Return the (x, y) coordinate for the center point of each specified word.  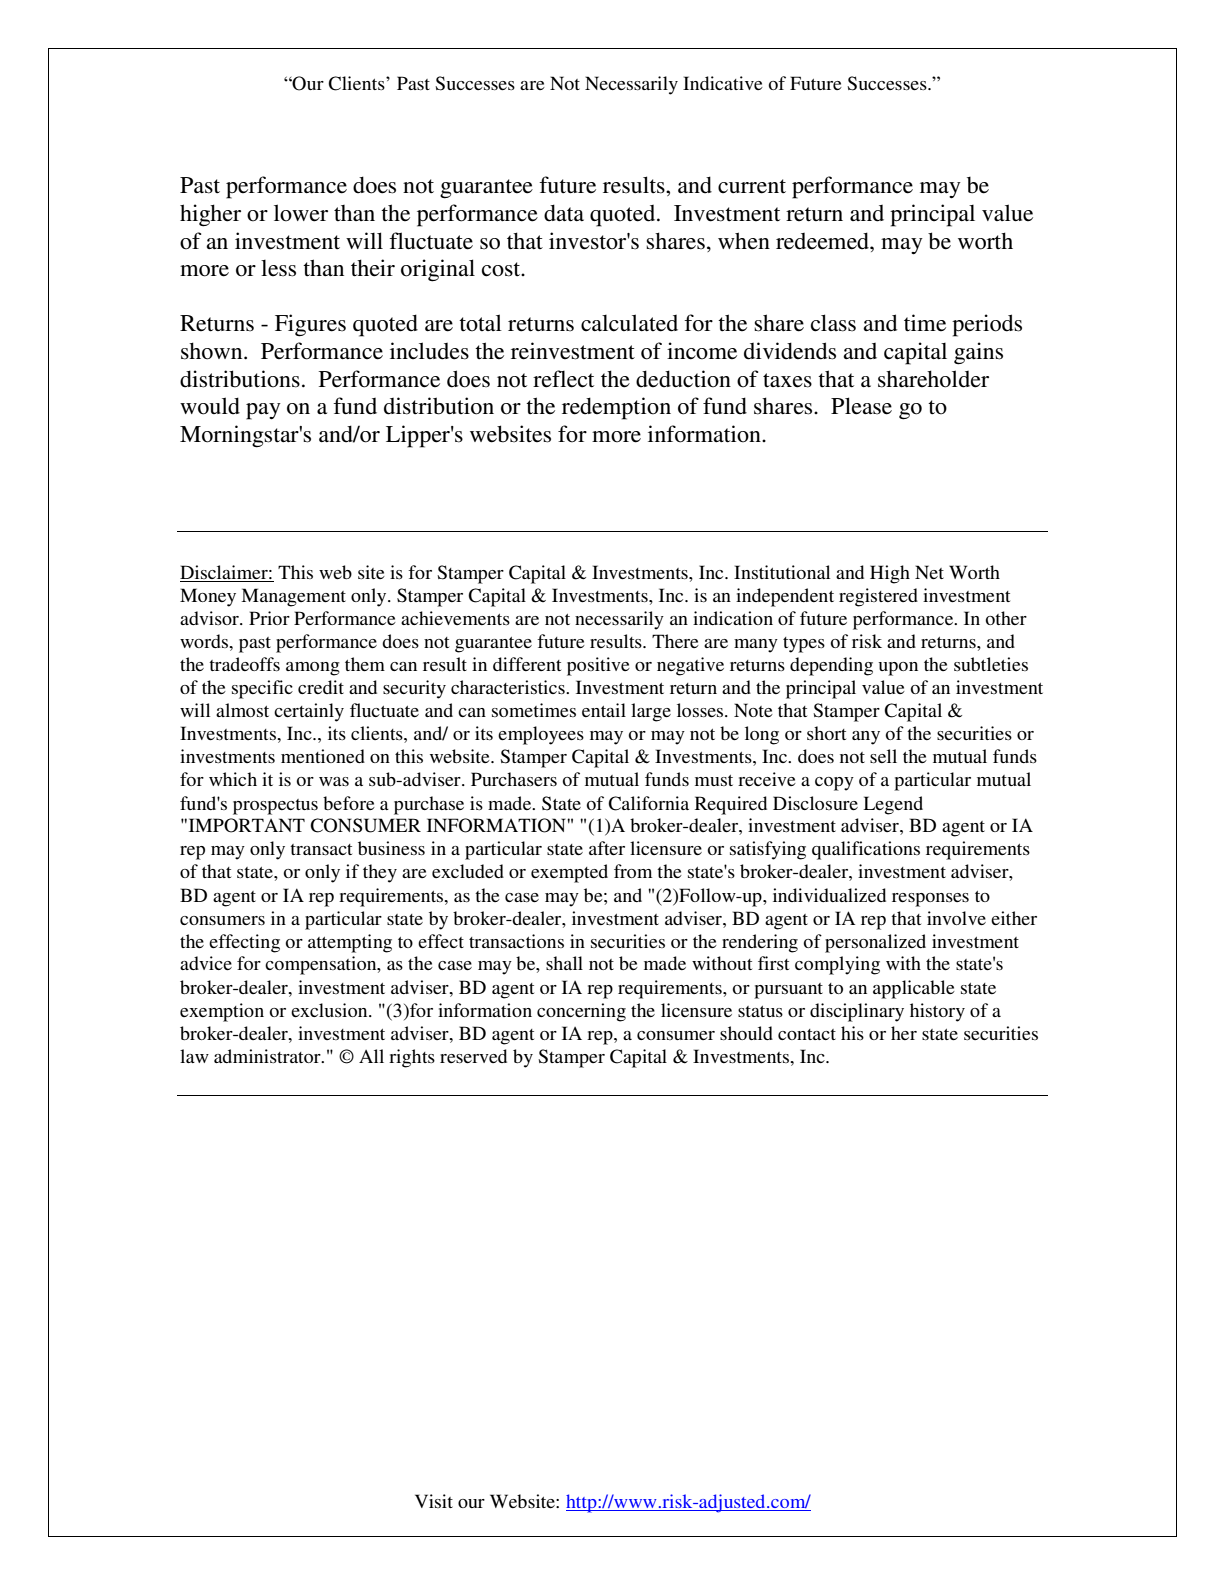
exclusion (330, 1010)
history (937, 1012)
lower (301, 213)
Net (929, 572)
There (675, 641)
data (564, 213)
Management (293, 597)
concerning (581, 1012)
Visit (434, 1501)
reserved (473, 1056)
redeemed (823, 241)
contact (807, 1034)
